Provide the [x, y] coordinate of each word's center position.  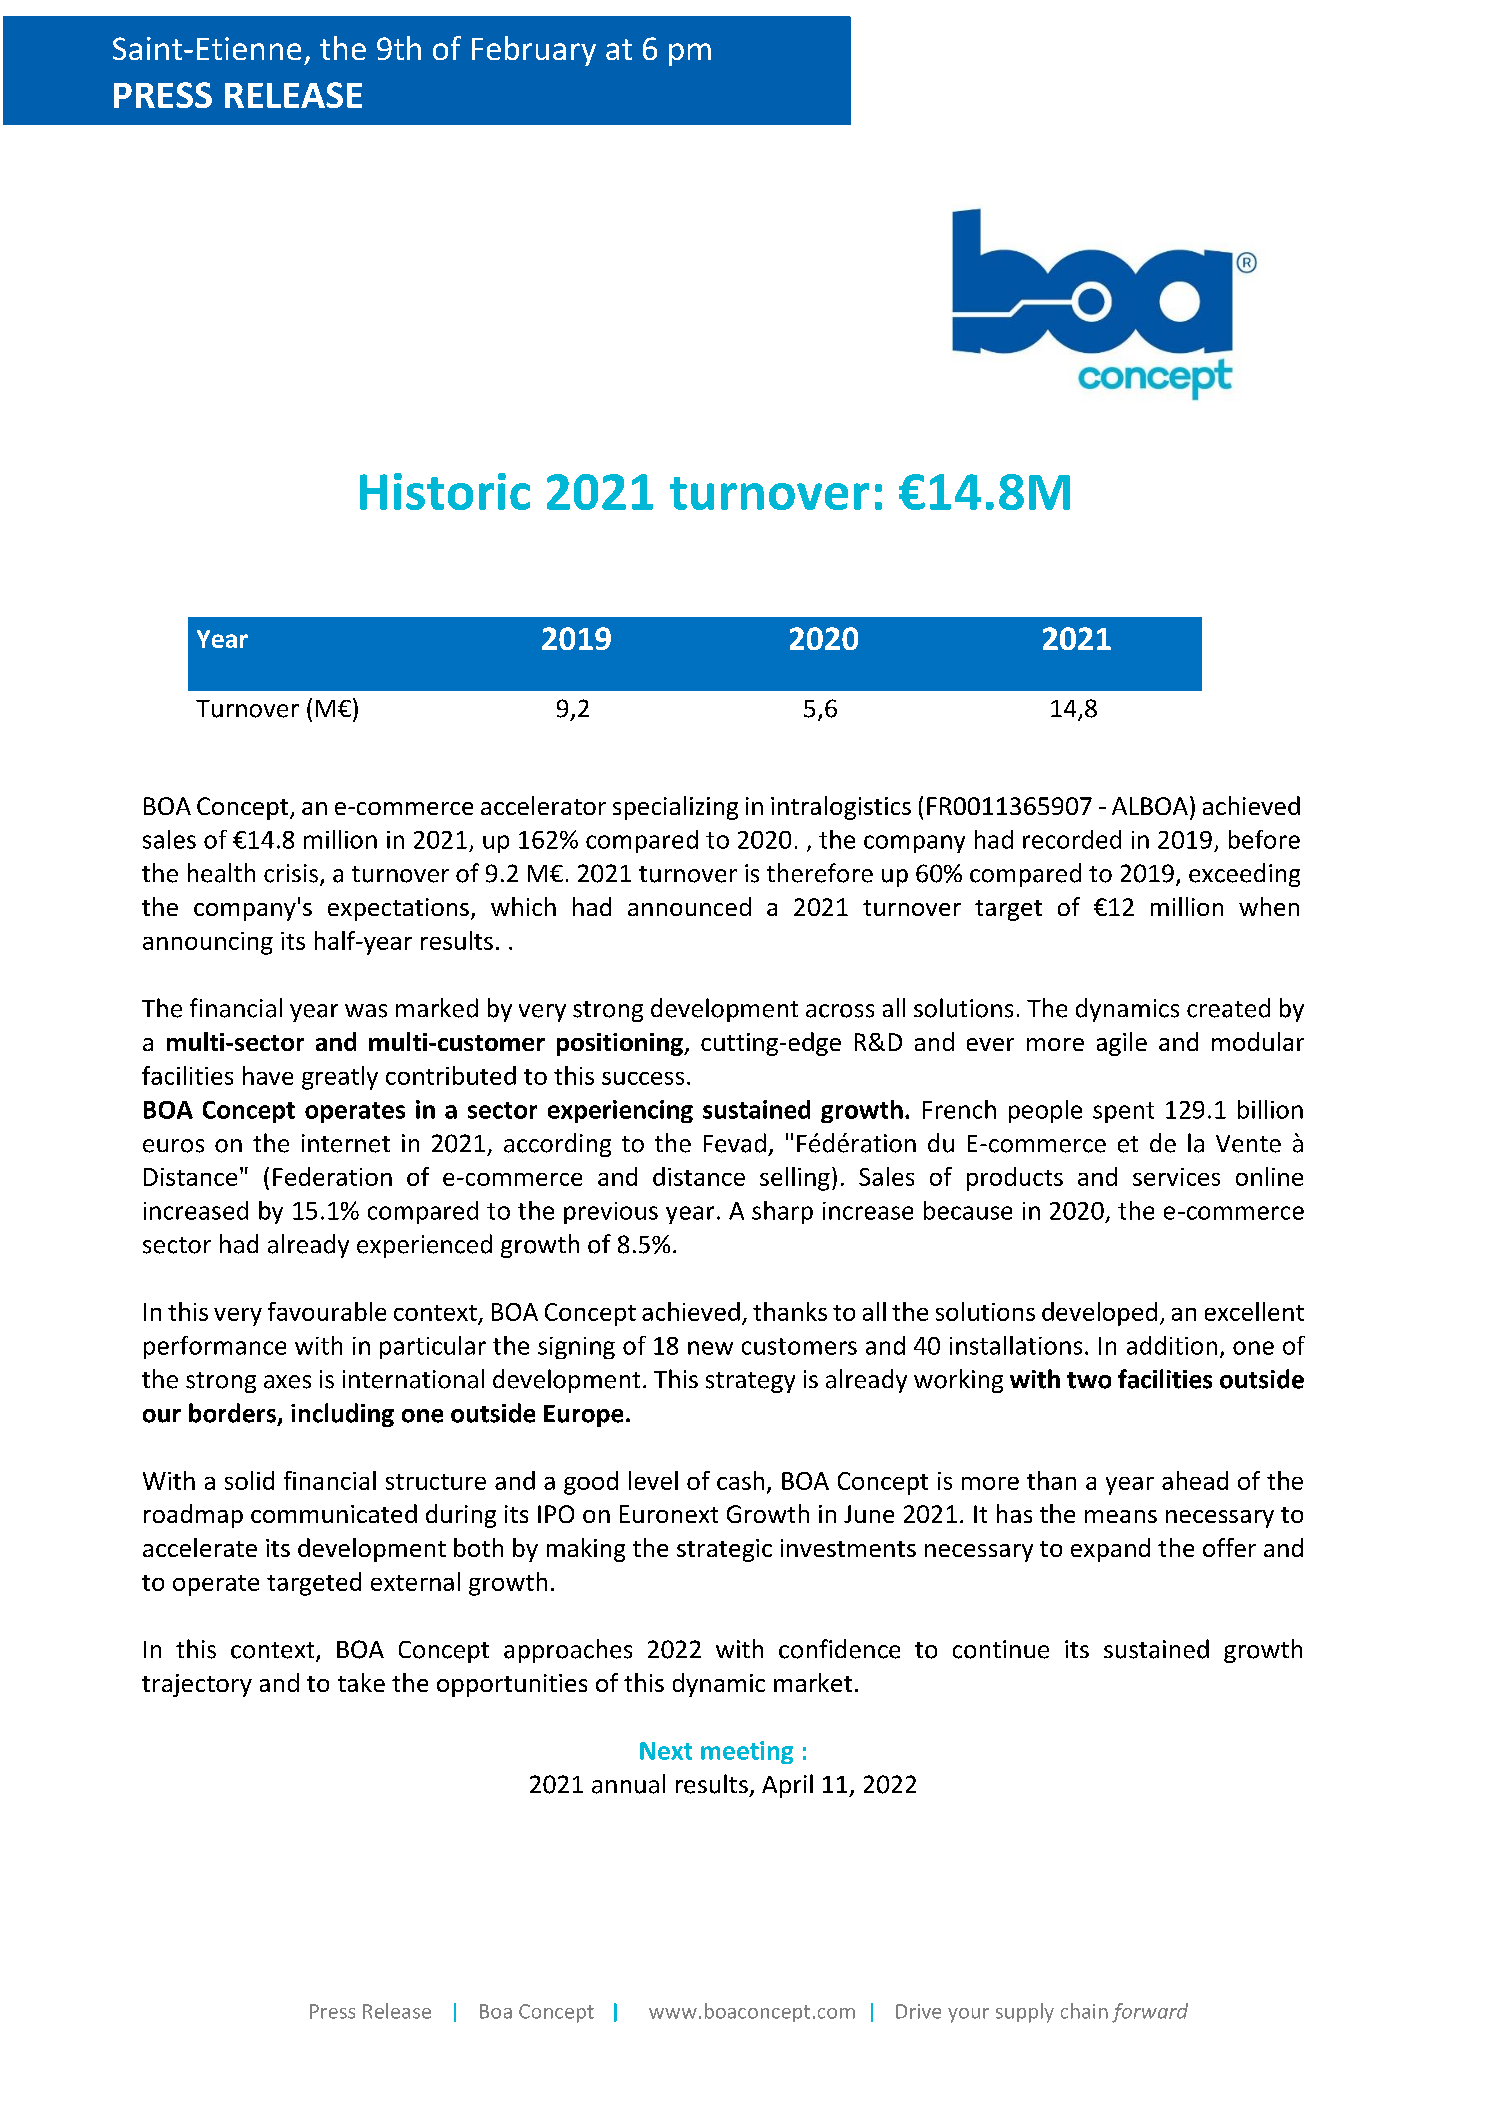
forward [1150, 2013]
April [787, 1786]
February [534, 51]
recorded [1072, 839]
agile [1122, 1044]
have [268, 1075]
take [361, 1682]
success [643, 1078]
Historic [445, 491]
